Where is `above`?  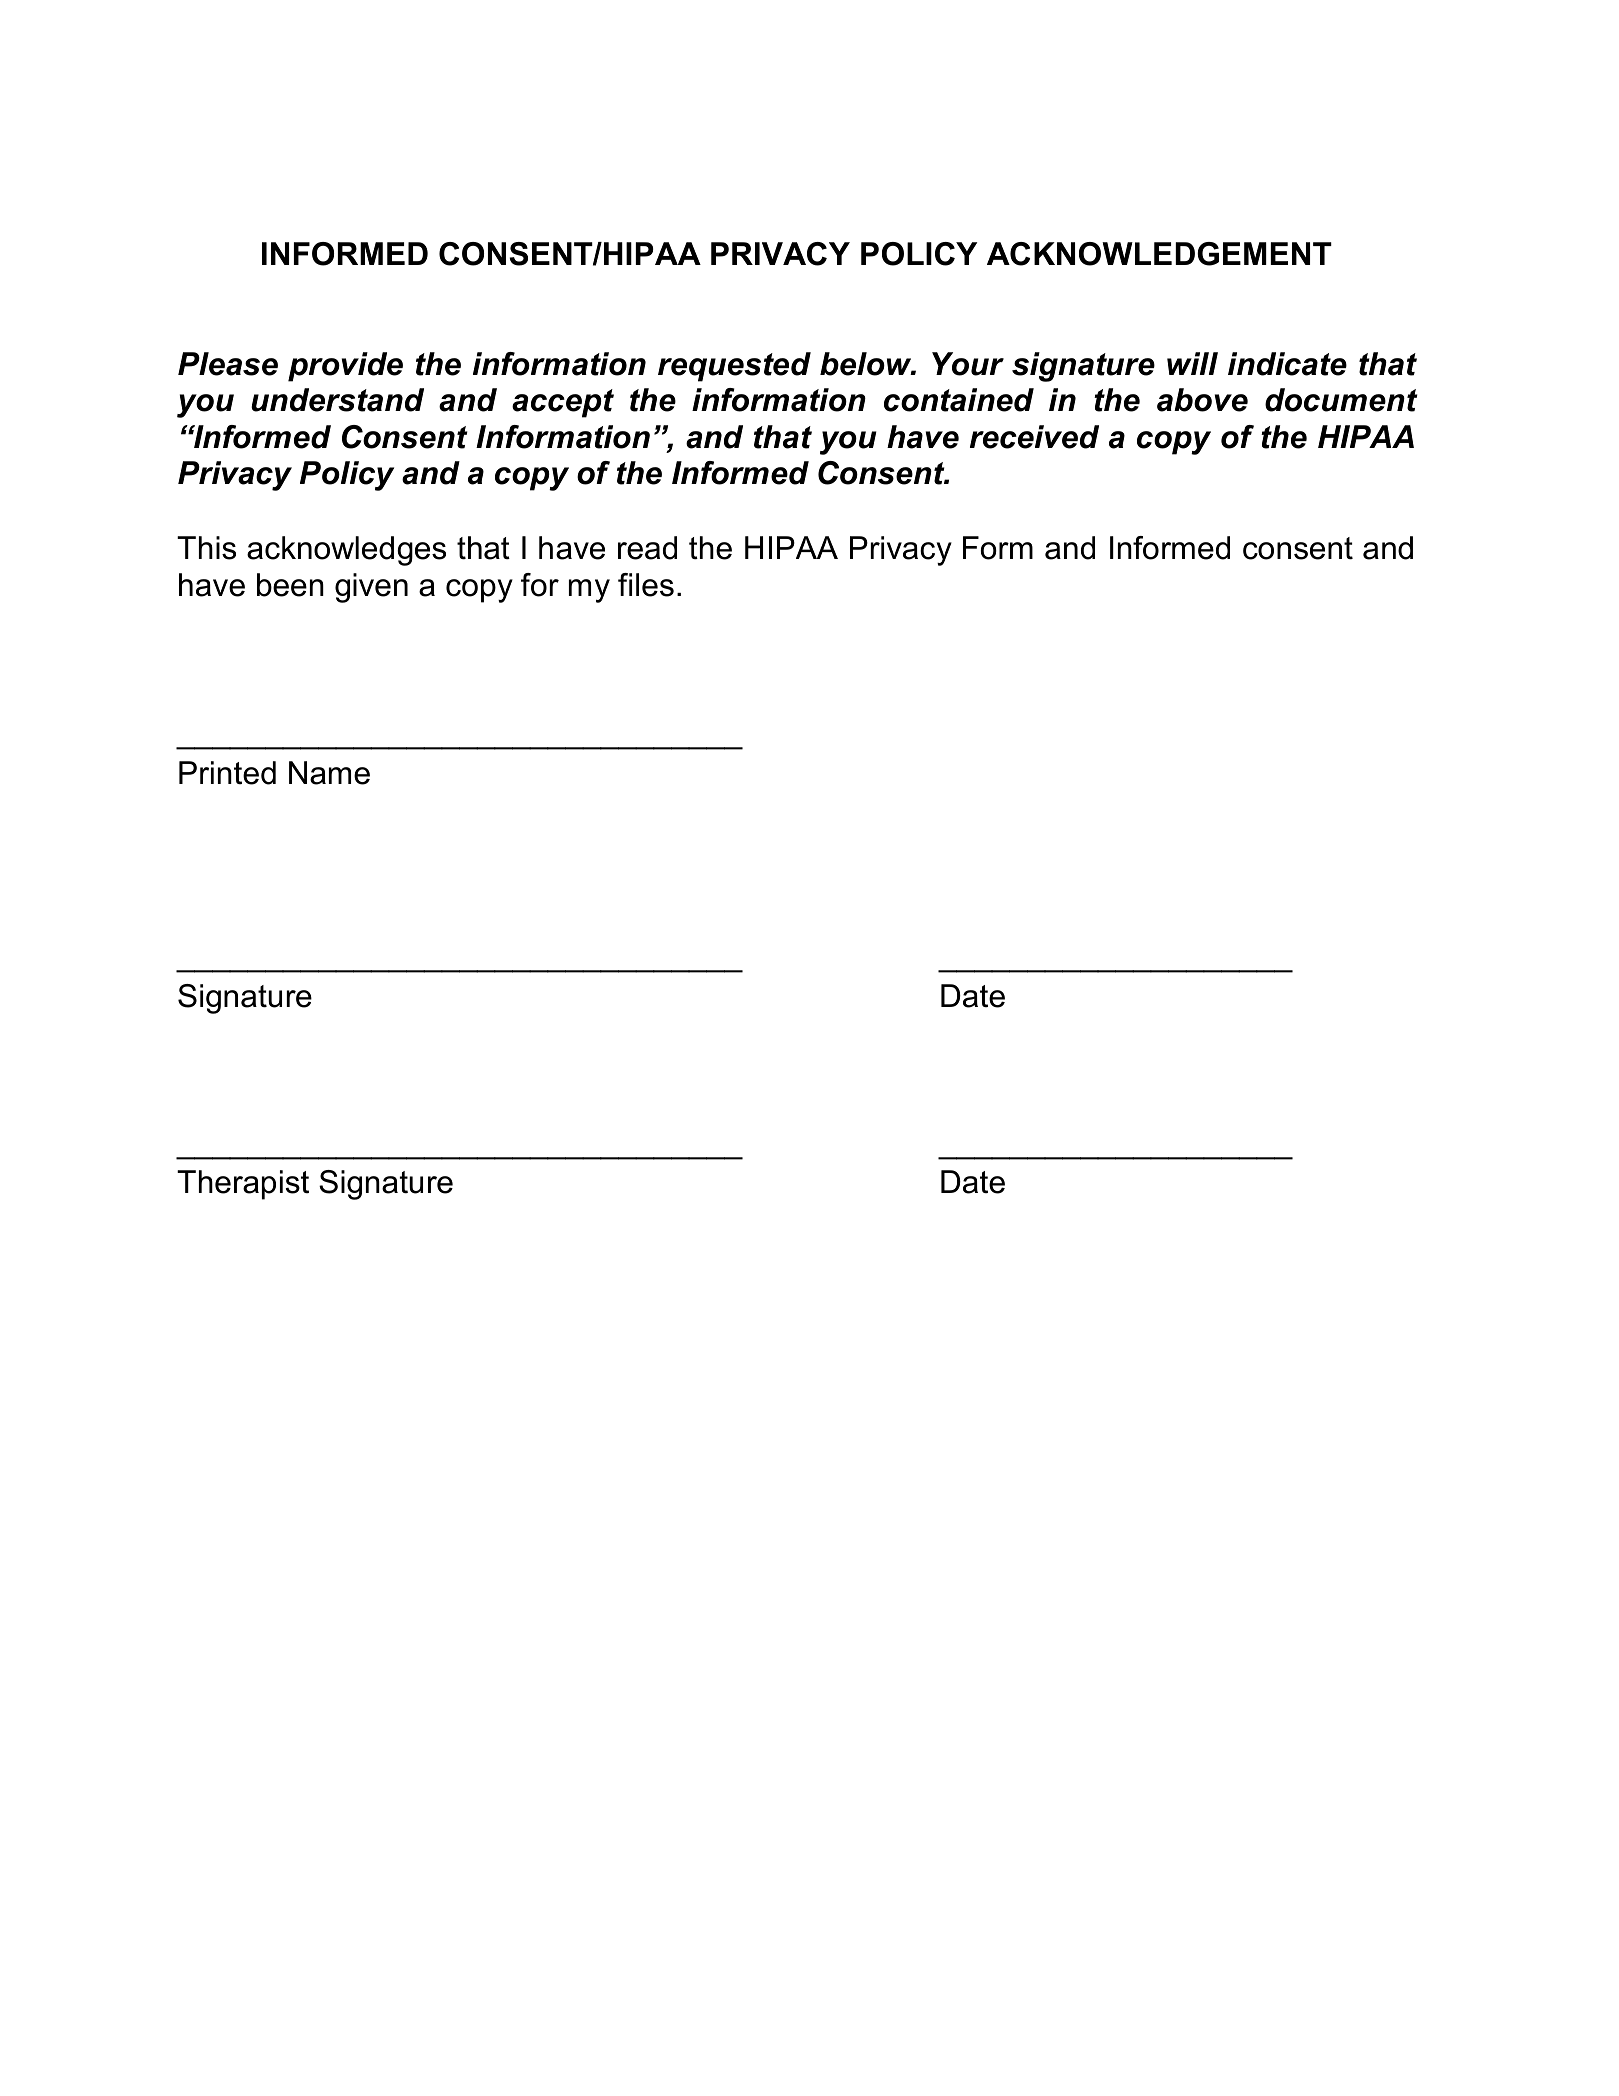
above is located at coordinates (1202, 400).
